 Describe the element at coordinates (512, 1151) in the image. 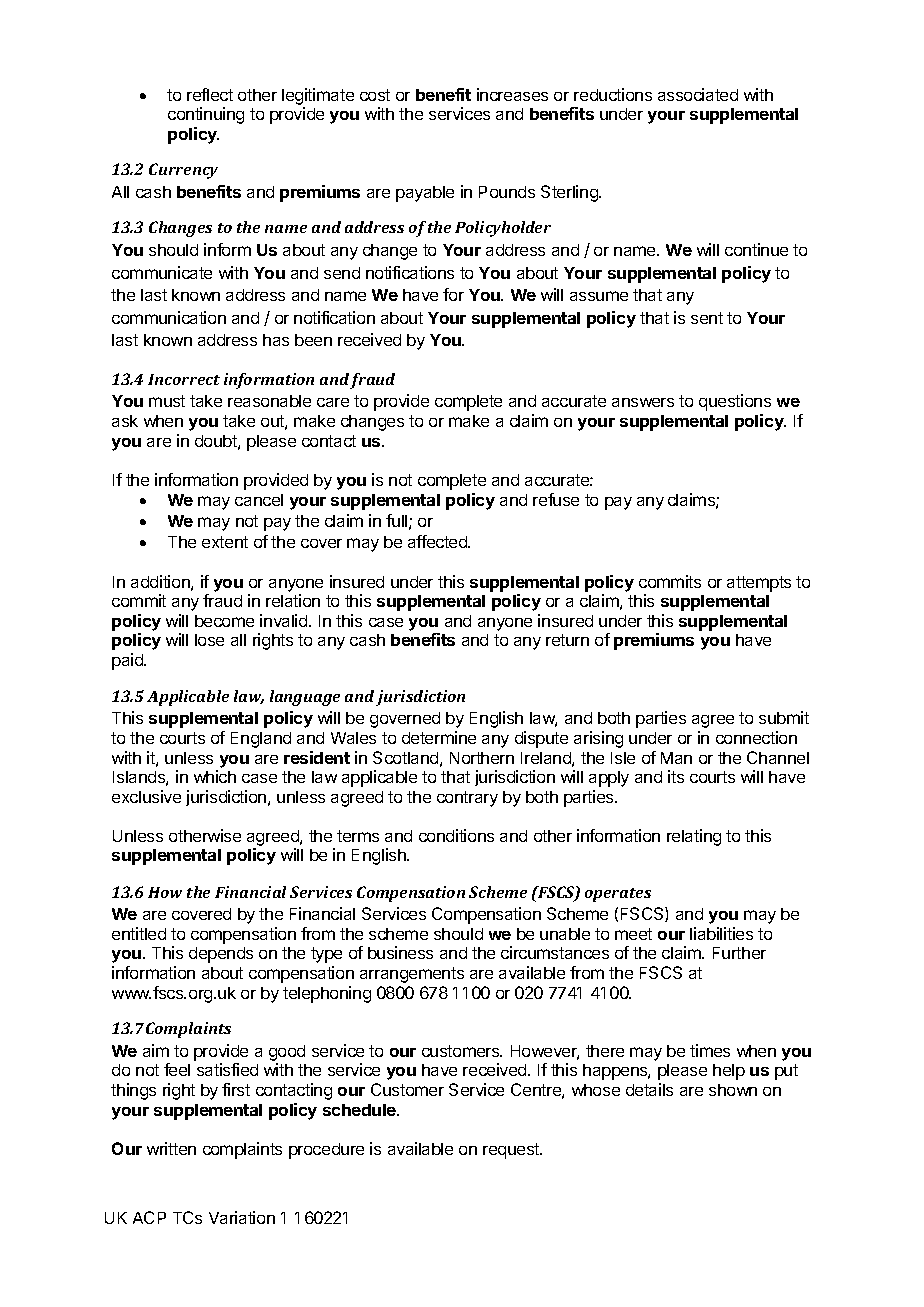

I see `request` at that location.
